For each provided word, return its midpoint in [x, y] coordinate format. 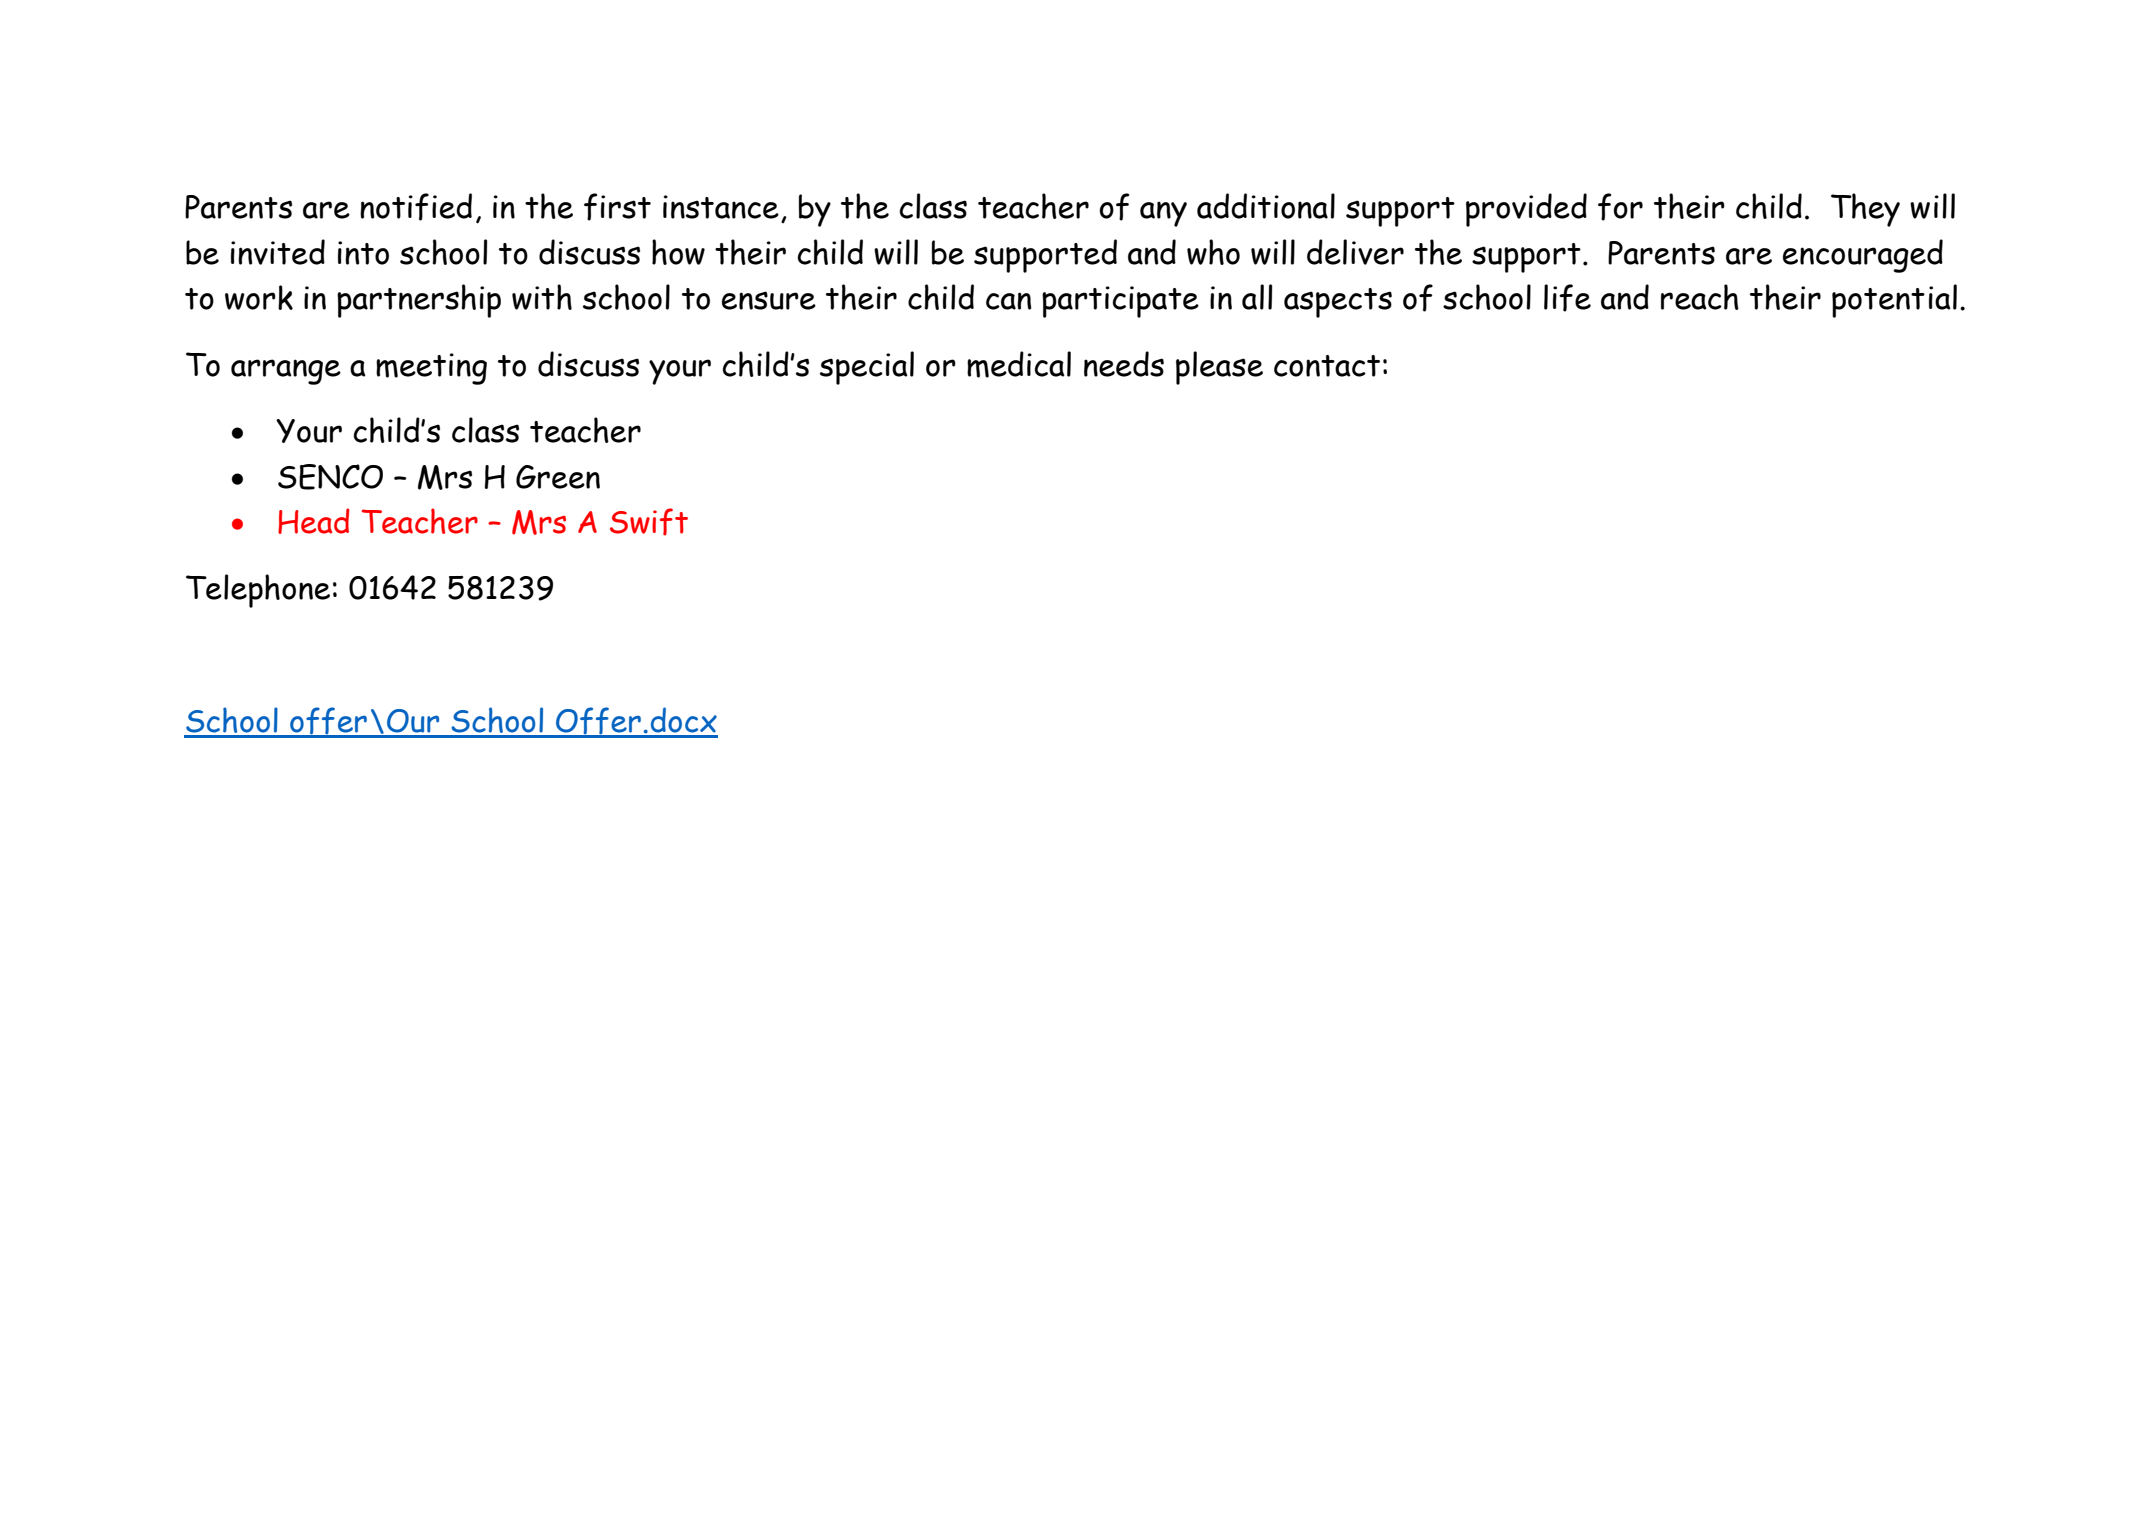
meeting [431, 369]
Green [558, 477]
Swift [649, 522]
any [1163, 214]
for [1620, 207]
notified [416, 207]
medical [1019, 364]
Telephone [258, 591]
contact [1327, 366]
